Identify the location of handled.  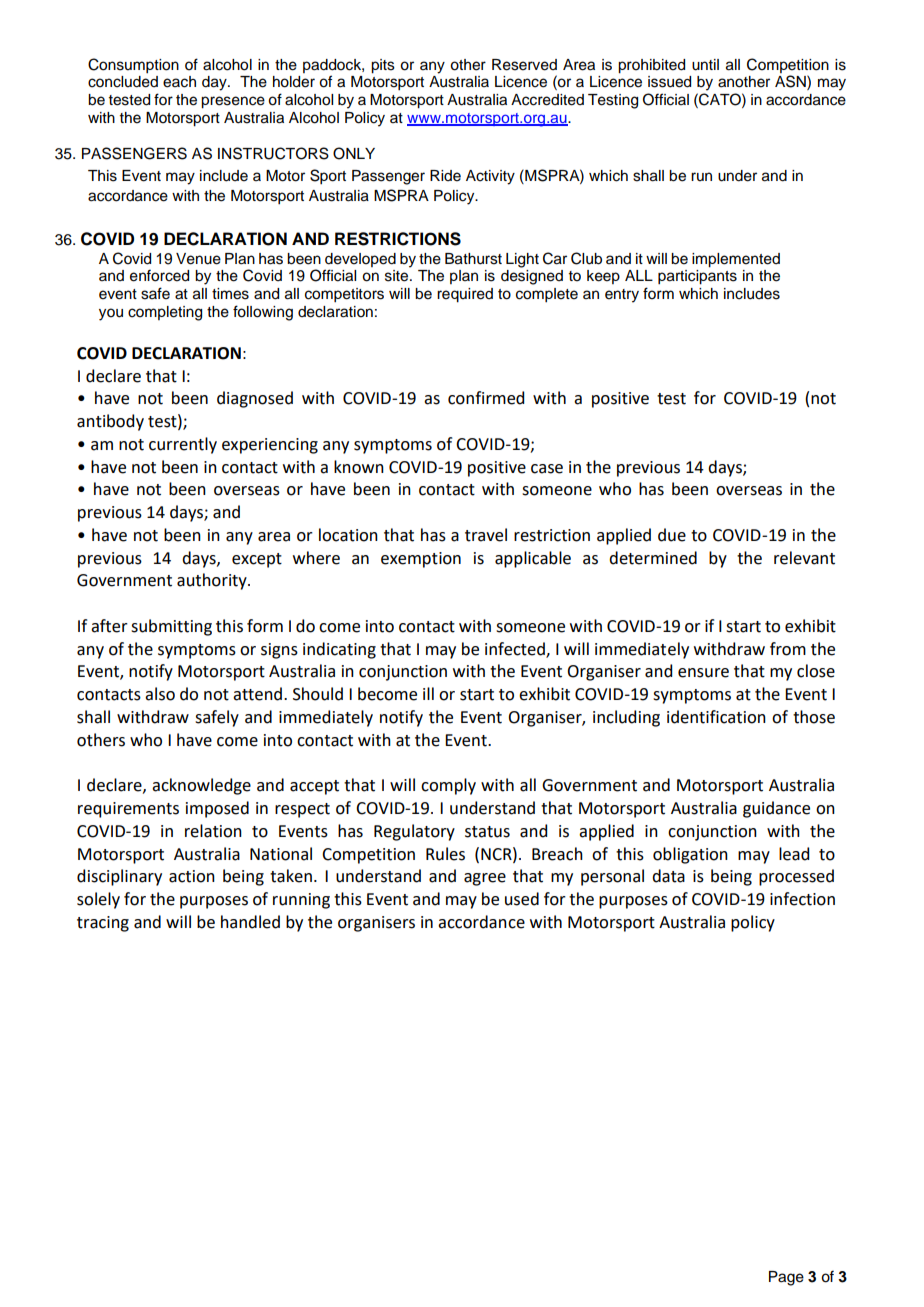
(250, 922).
